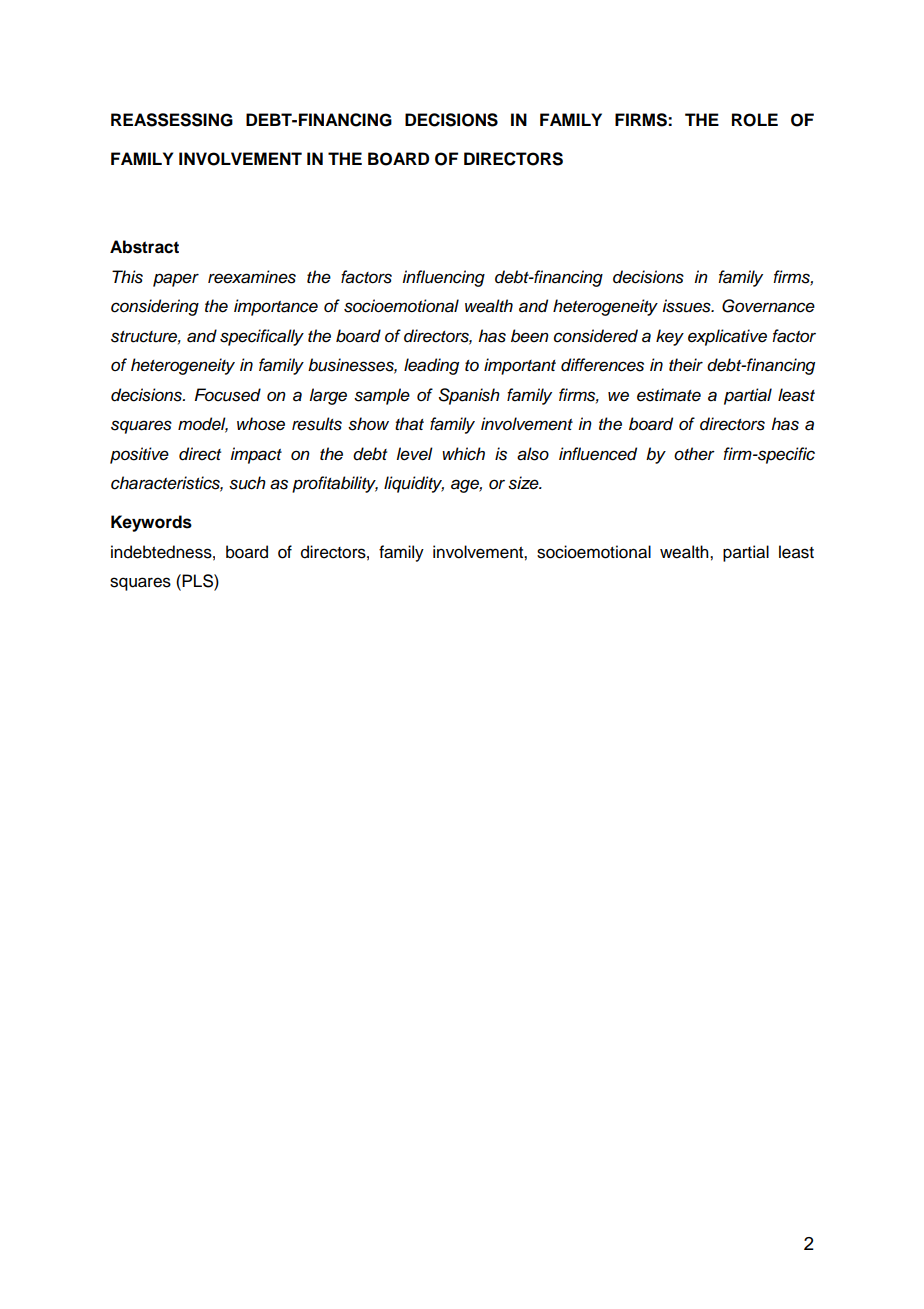 Image resolution: width=924 pixels, height=1309 pixels. I want to click on Abstract, so click(144, 247).
